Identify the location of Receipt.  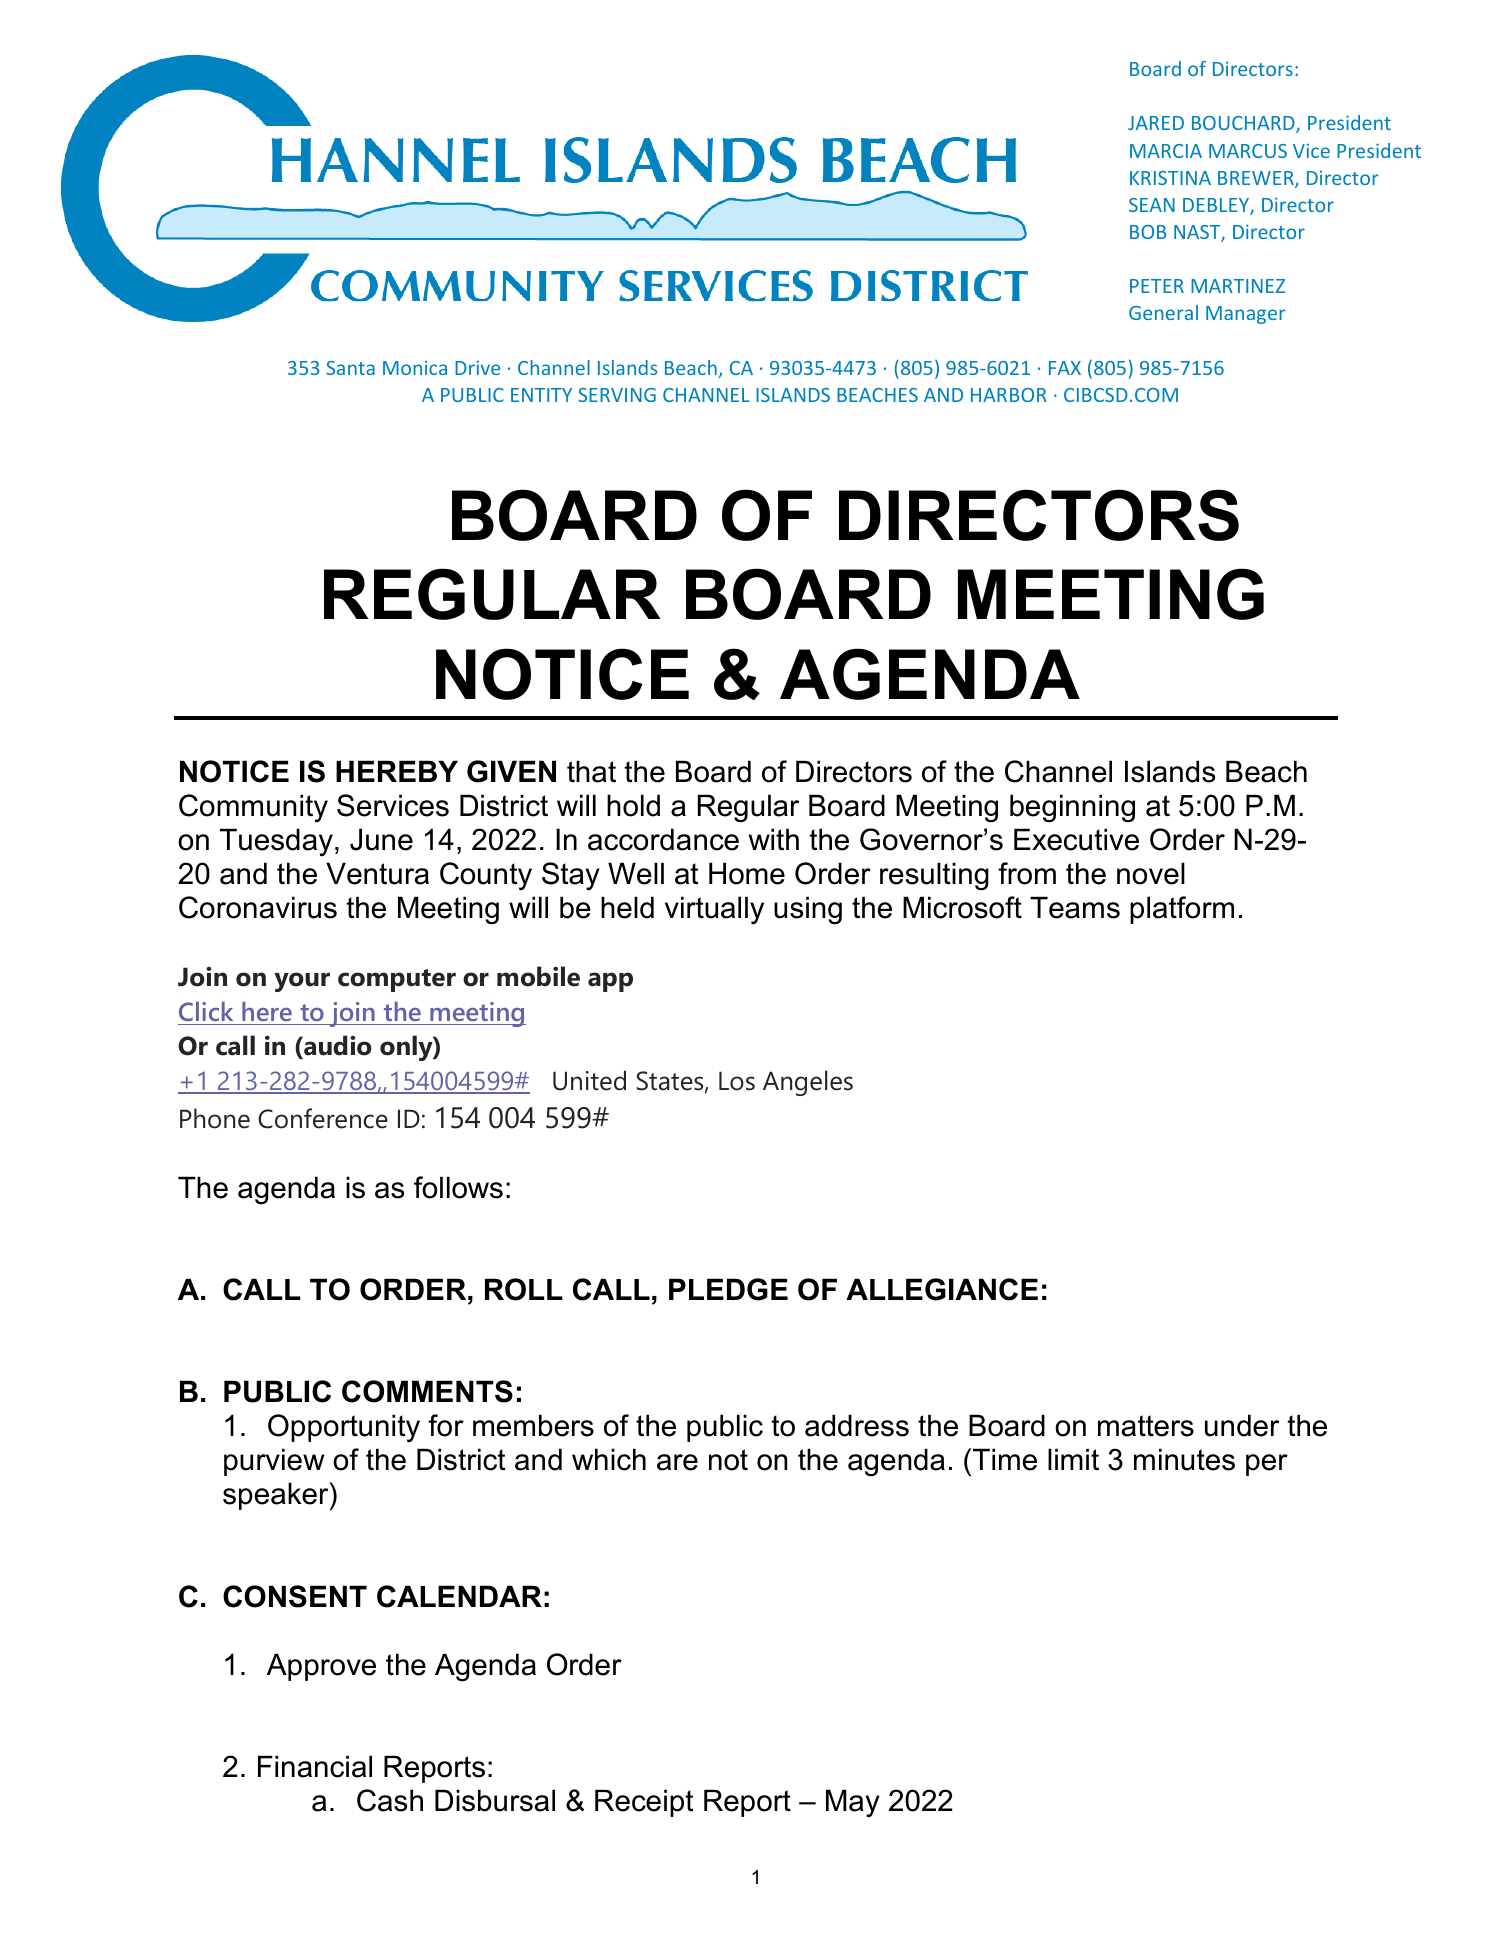
(644, 1803).
